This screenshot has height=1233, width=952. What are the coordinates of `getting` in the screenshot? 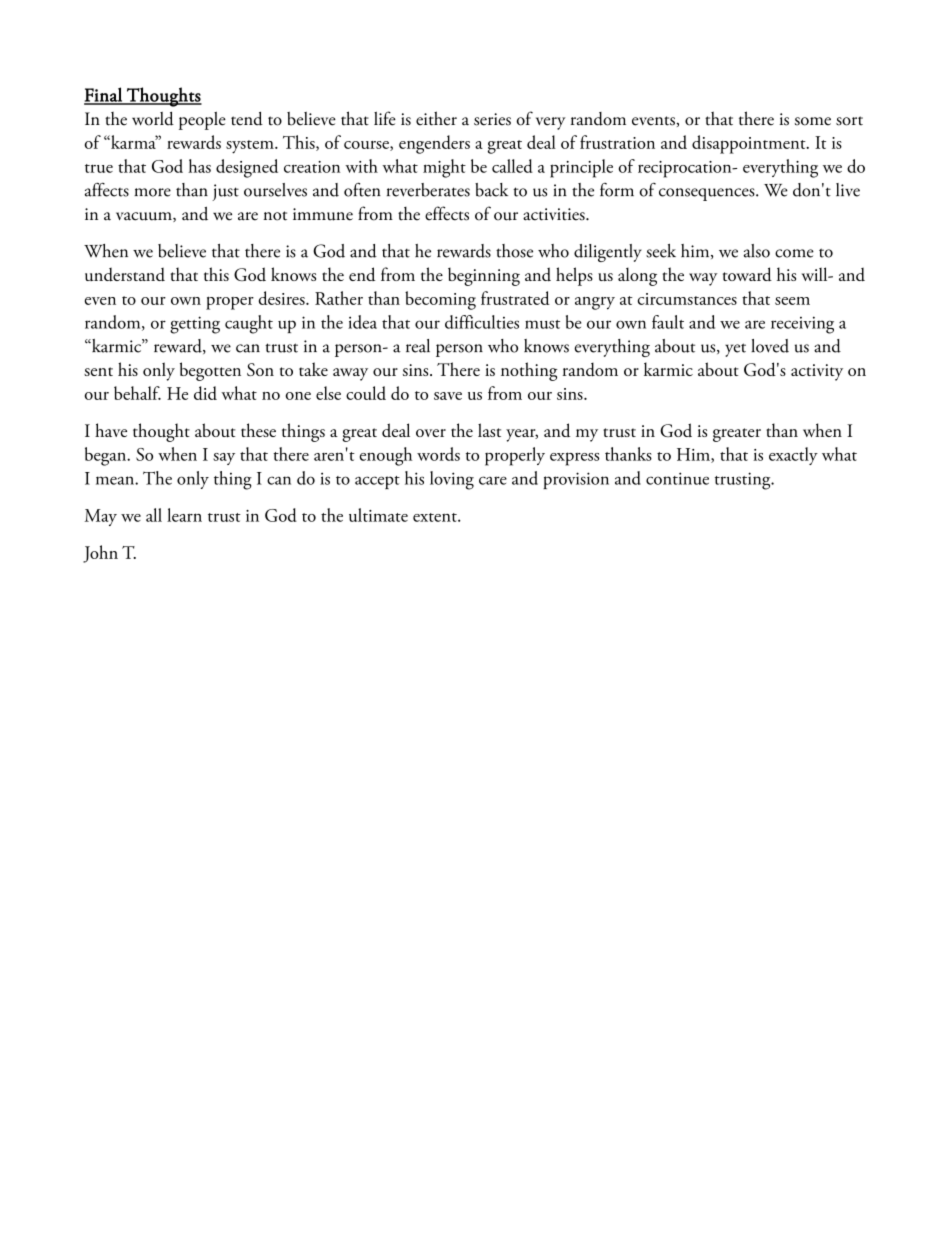 It's located at (195, 325).
